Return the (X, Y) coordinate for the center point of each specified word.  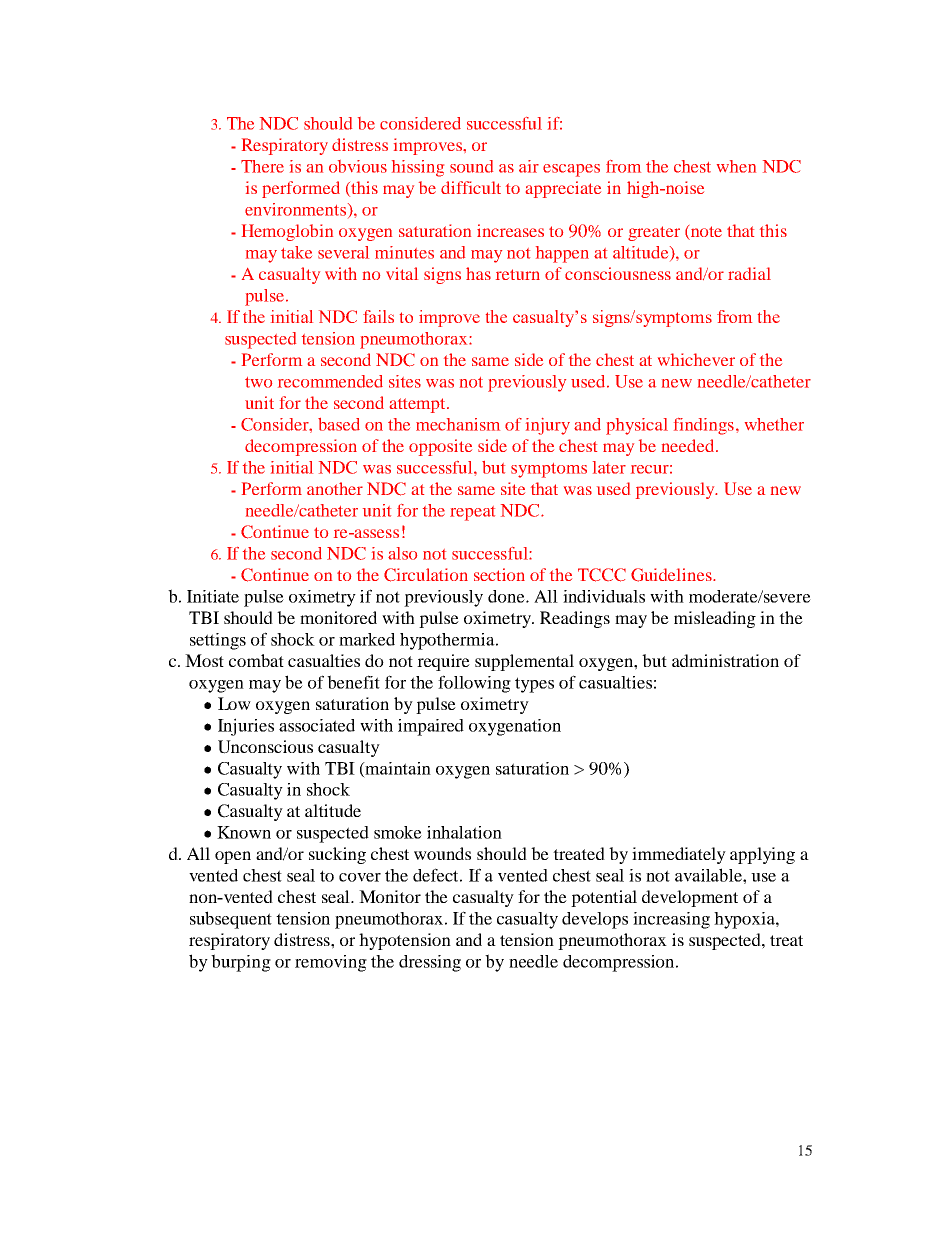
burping (241, 963)
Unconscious (265, 747)
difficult (471, 187)
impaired (431, 727)
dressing (430, 963)
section (499, 574)
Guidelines (672, 575)
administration (725, 660)
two (258, 382)
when (736, 166)
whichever (696, 359)
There (262, 166)
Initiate (213, 596)
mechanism (458, 424)
